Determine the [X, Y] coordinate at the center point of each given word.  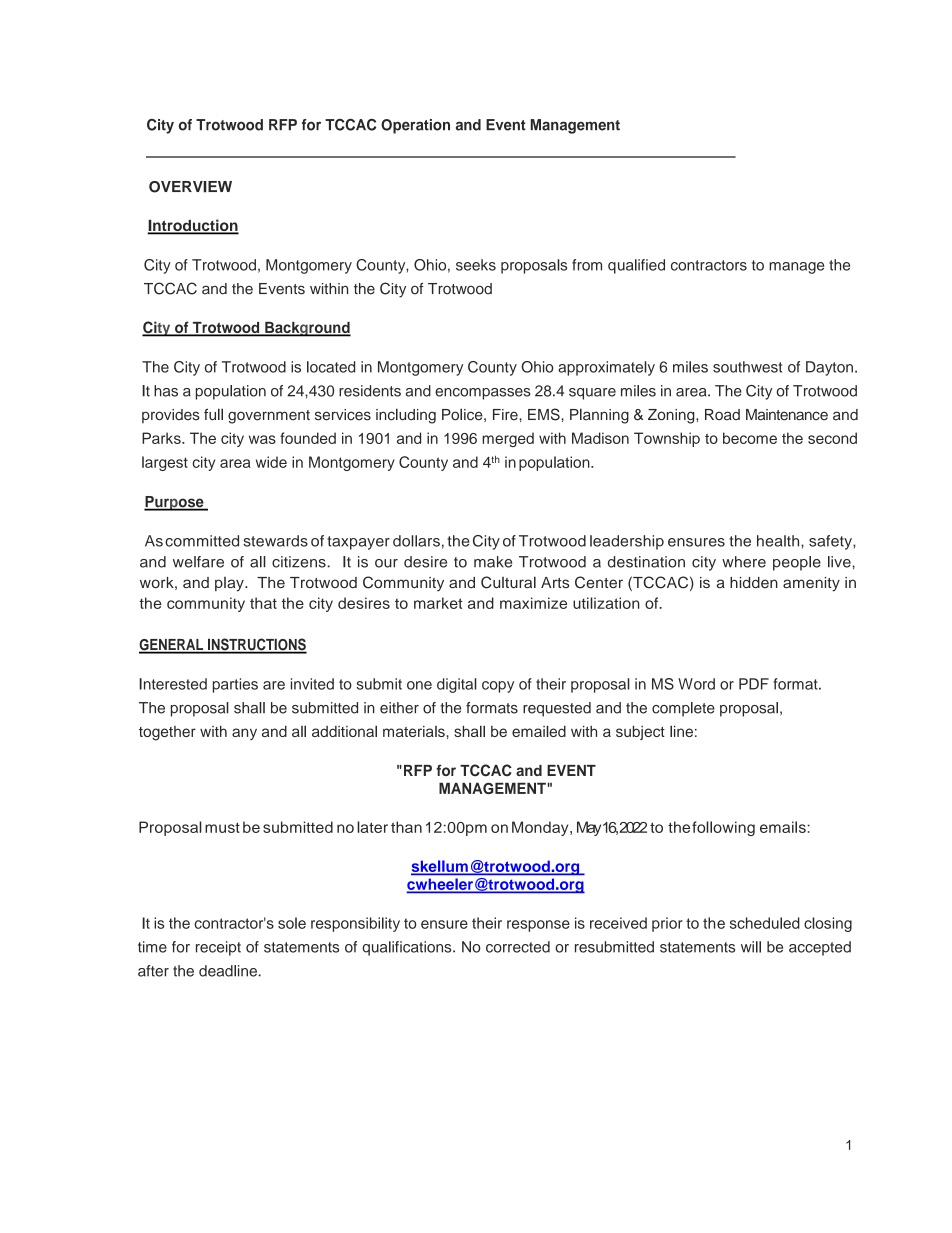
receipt [218, 948]
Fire [506, 415]
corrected [518, 947]
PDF [754, 684]
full [213, 414]
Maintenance [787, 415]
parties [235, 685]
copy [498, 687]
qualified [636, 266]
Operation [415, 126]
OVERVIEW [190, 187]
